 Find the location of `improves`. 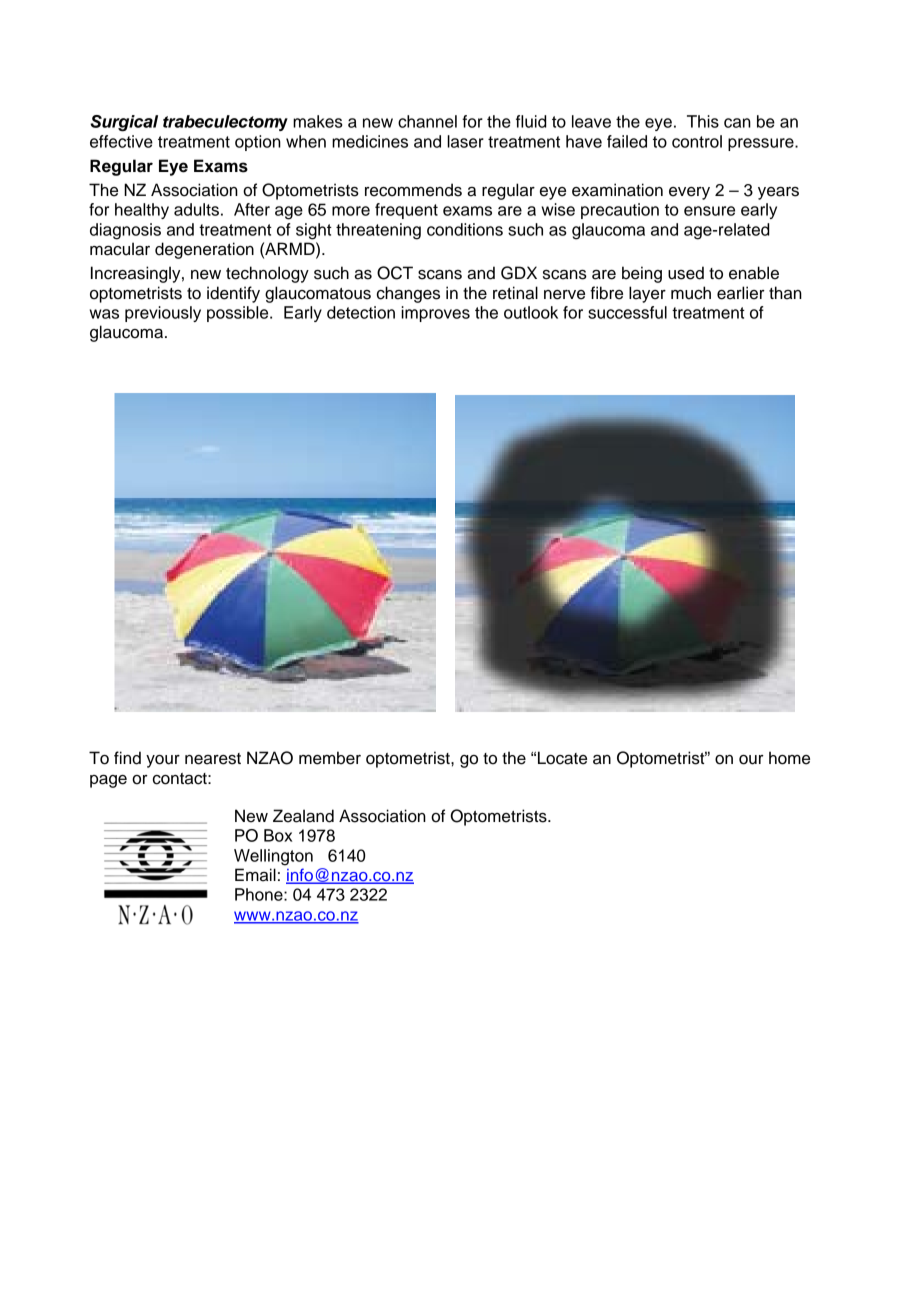

improves is located at coordinates (435, 314).
